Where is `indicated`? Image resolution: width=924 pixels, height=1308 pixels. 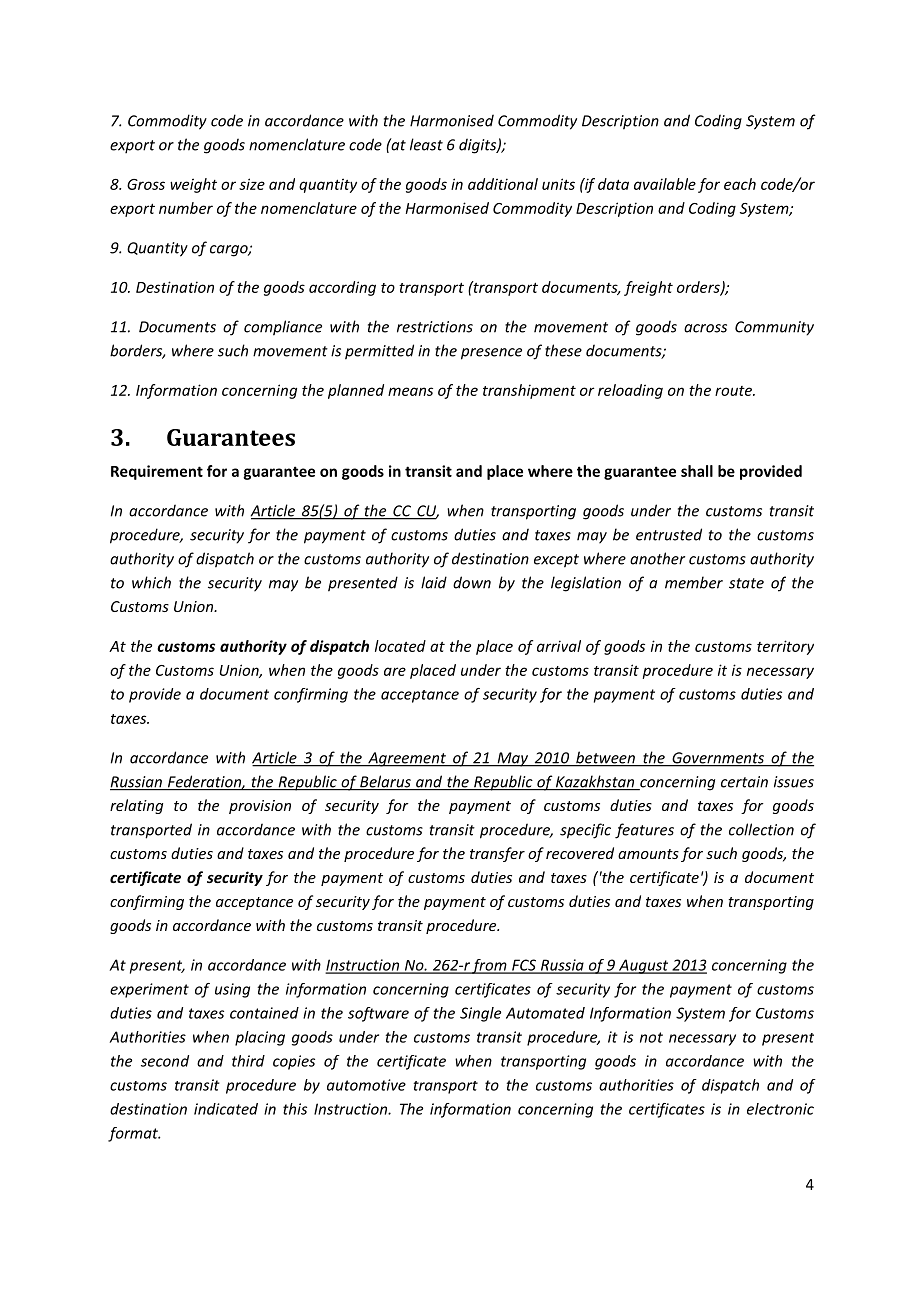 indicated is located at coordinates (226, 1109).
